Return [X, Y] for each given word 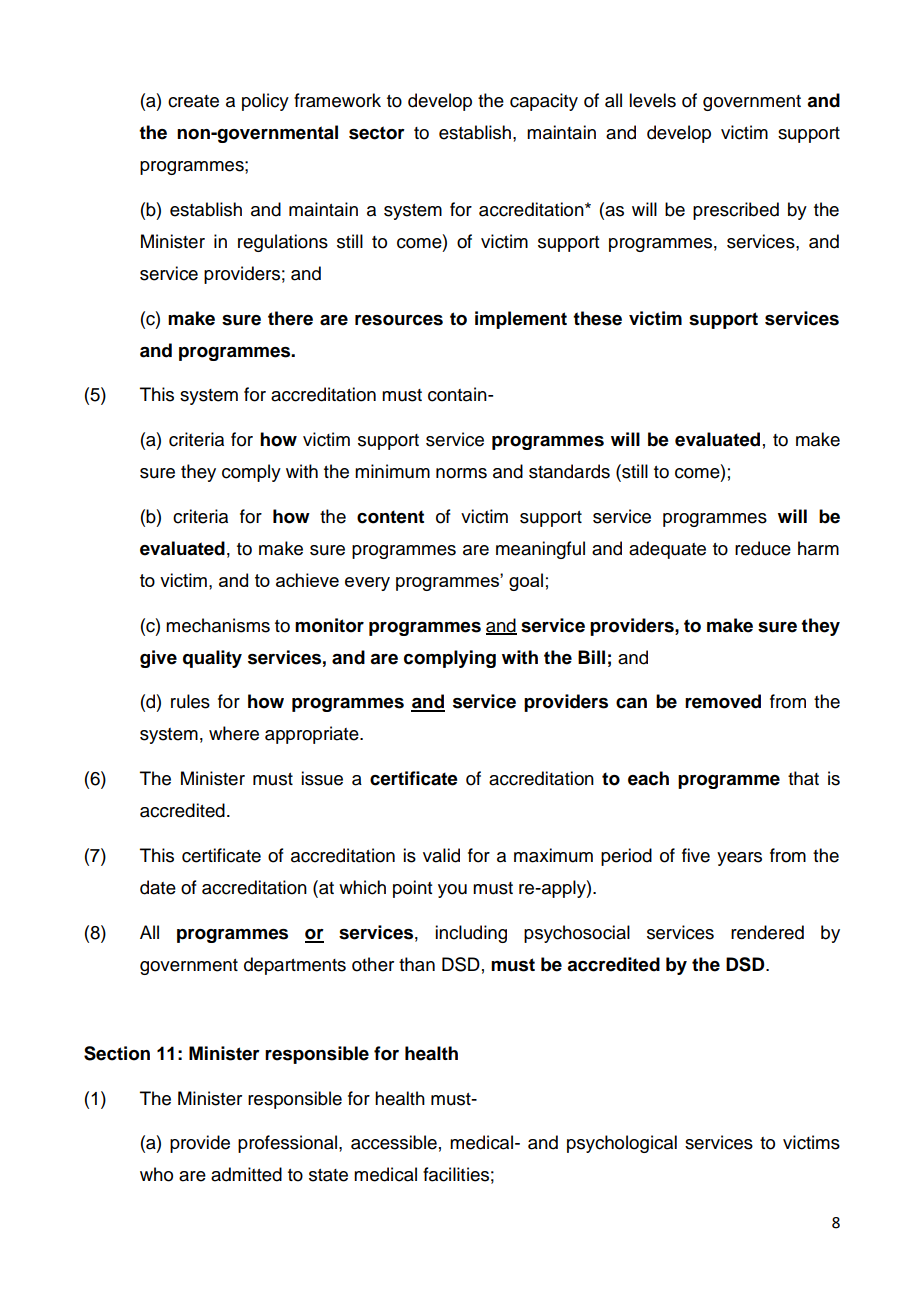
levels [652, 100]
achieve [307, 580]
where [234, 733]
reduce [763, 548]
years [739, 859]
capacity [544, 102]
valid [441, 855]
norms [461, 473]
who [156, 1174]
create [193, 101]
